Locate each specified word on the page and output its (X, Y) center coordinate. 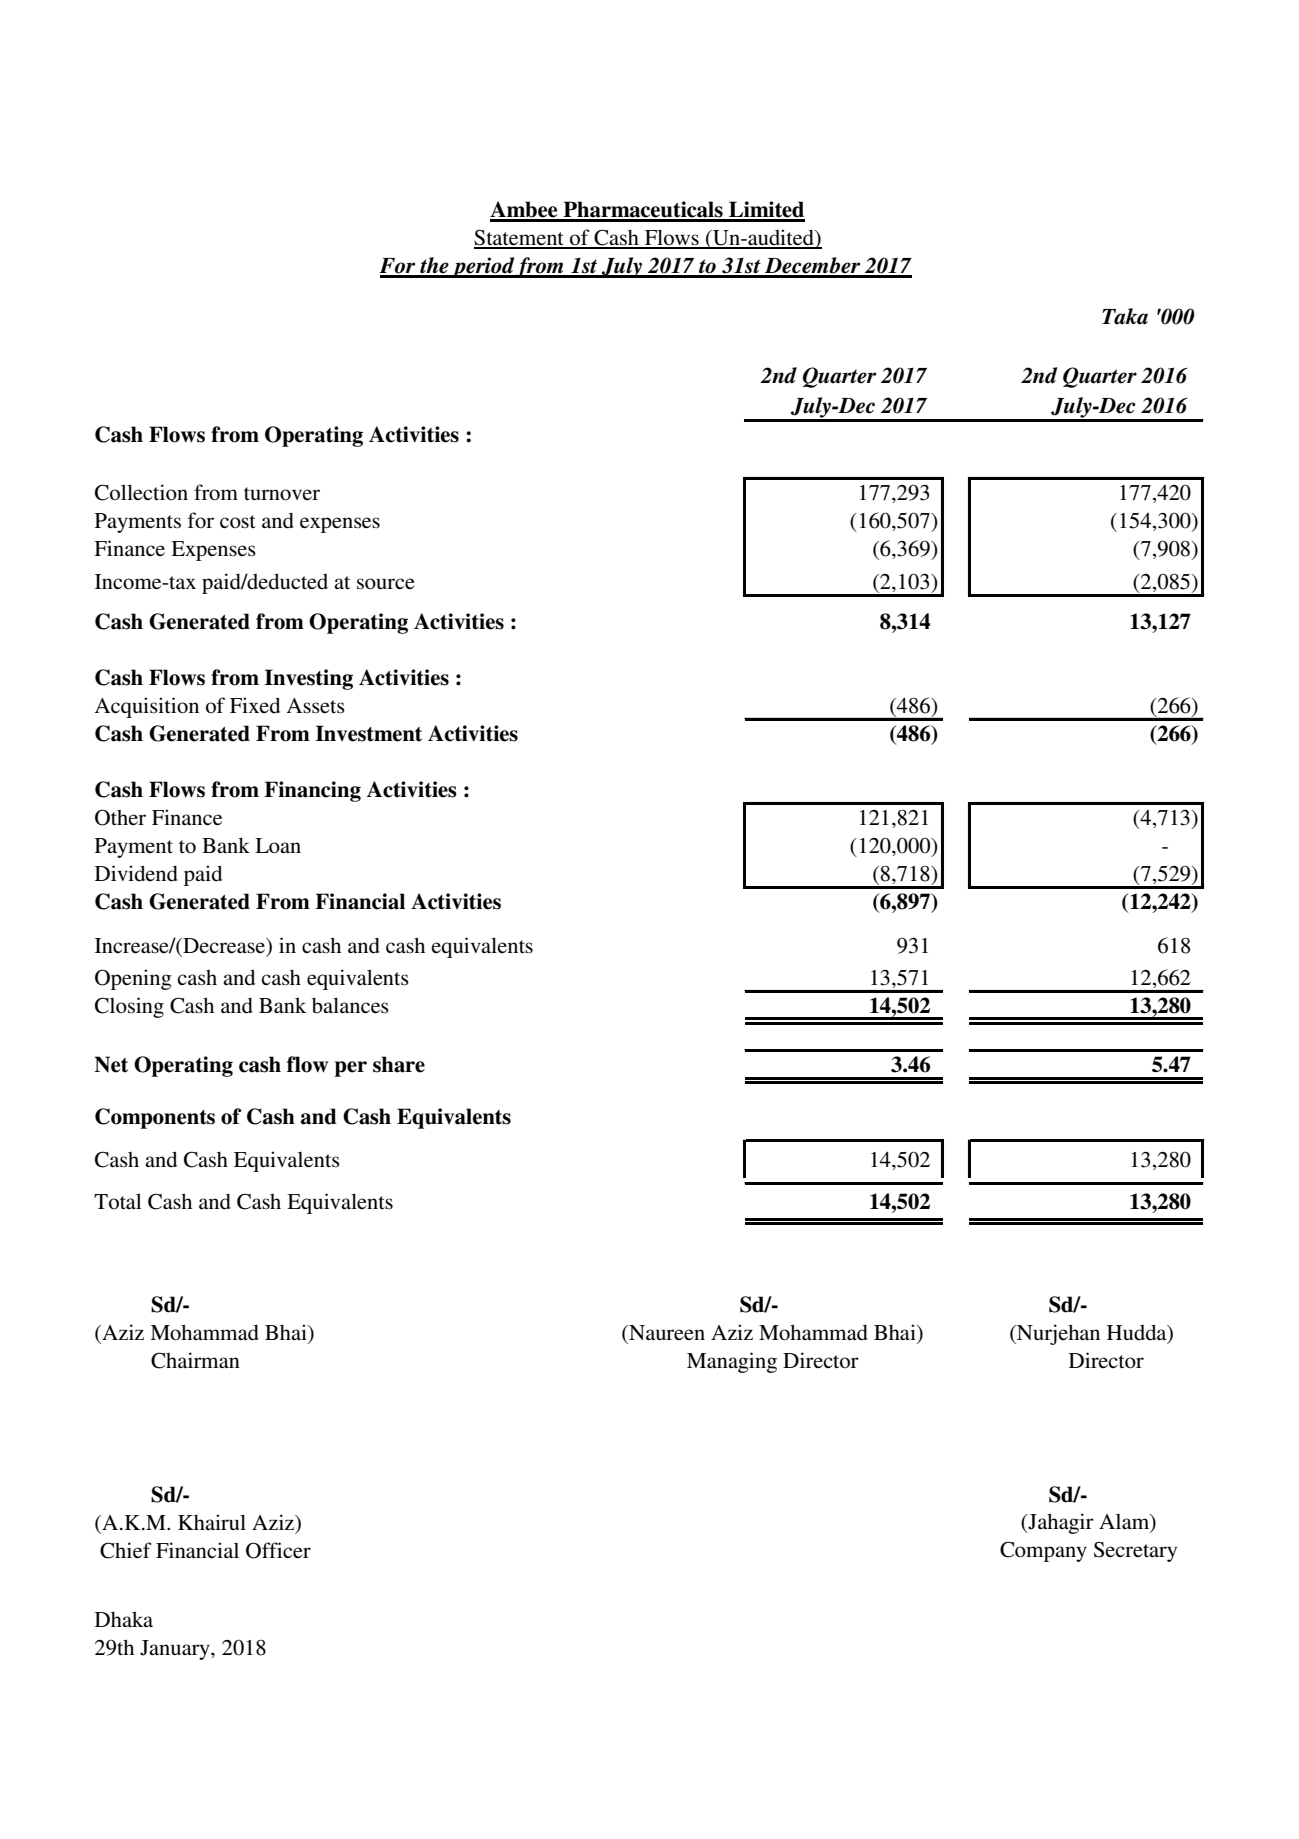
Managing (732, 1362)
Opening (133, 979)
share (399, 1064)
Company (1043, 1551)
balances (350, 1005)
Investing (309, 679)
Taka (1125, 316)
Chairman (195, 1360)
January (176, 1650)
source (386, 584)
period (483, 267)
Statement (520, 238)
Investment (369, 733)
